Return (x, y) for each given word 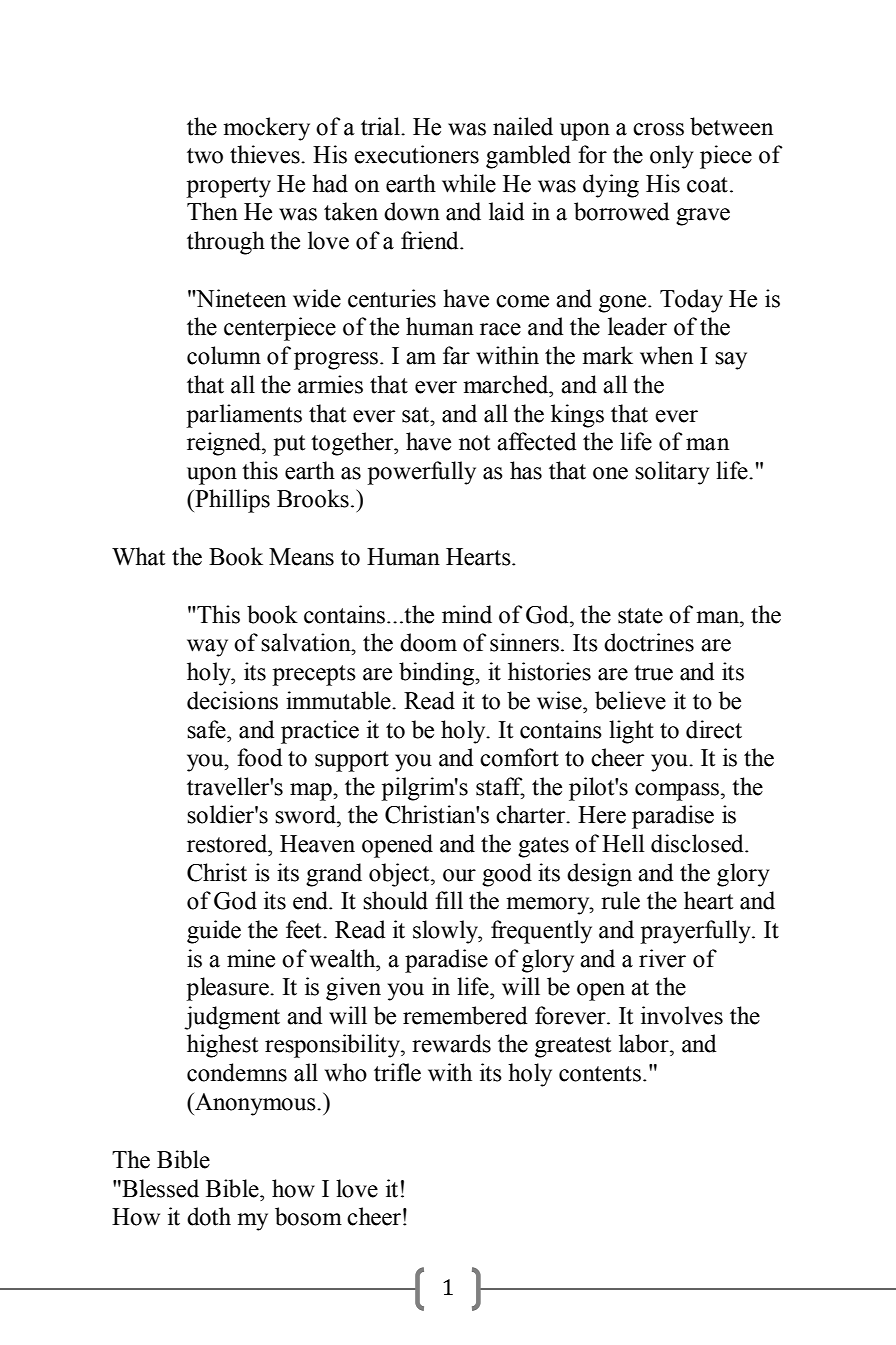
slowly (446, 932)
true (653, 673)
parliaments (244, 416)
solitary (672, 473)
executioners (416, 154)
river (662, 958)
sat (416, 415)
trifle (397, 1072)
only (672, 157)
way (207, 648)
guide (214, 932)
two (205, 156)
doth (209, 1216)
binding (438, 674)
